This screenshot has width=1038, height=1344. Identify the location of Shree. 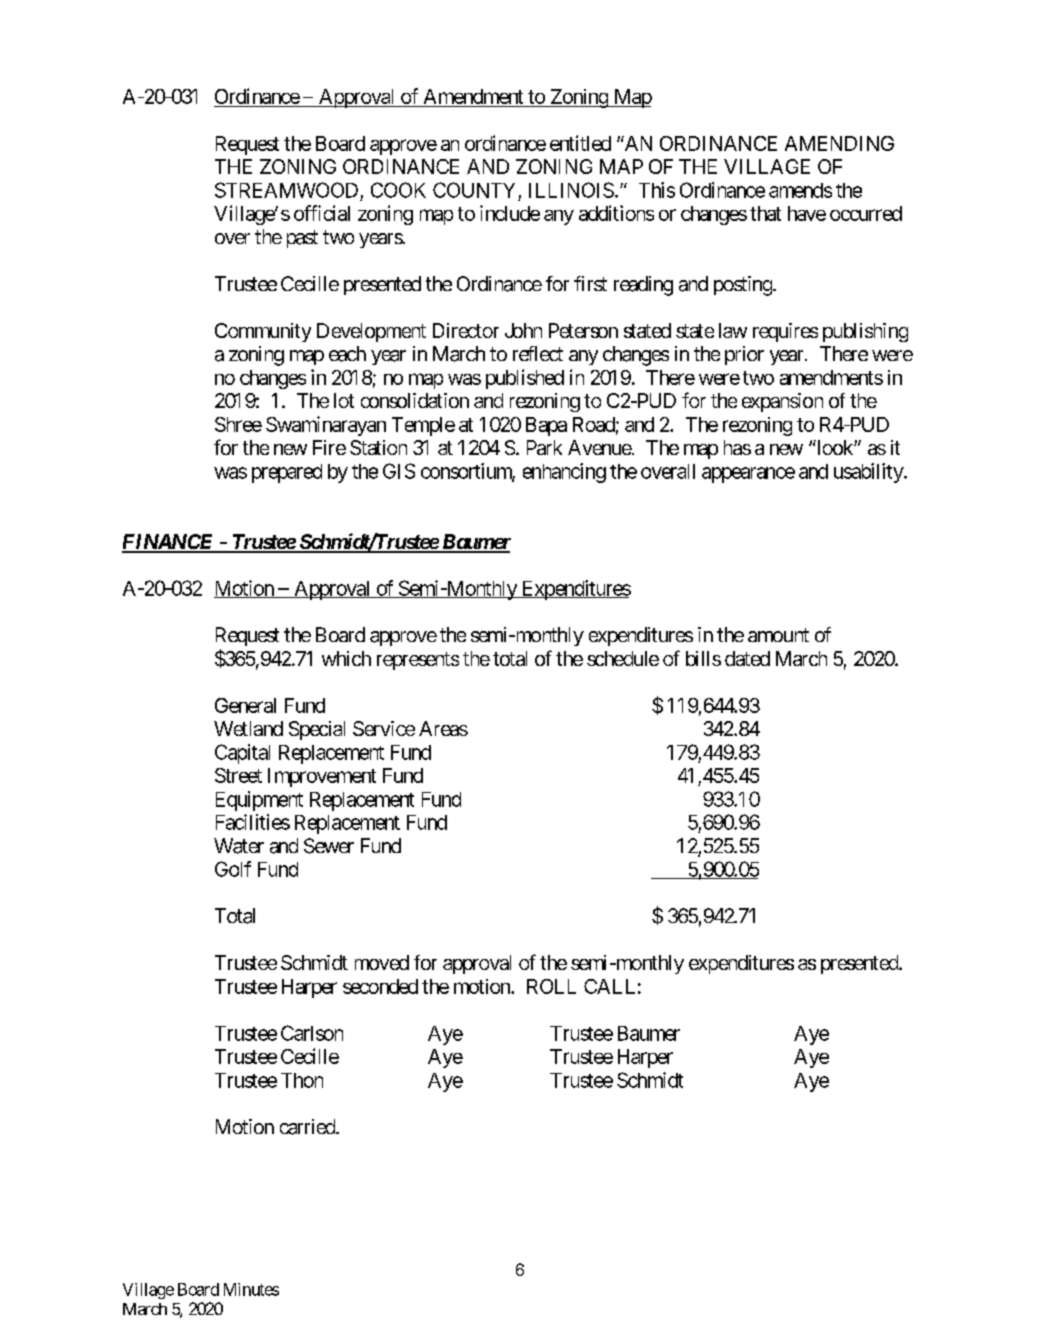
(238, 424).
